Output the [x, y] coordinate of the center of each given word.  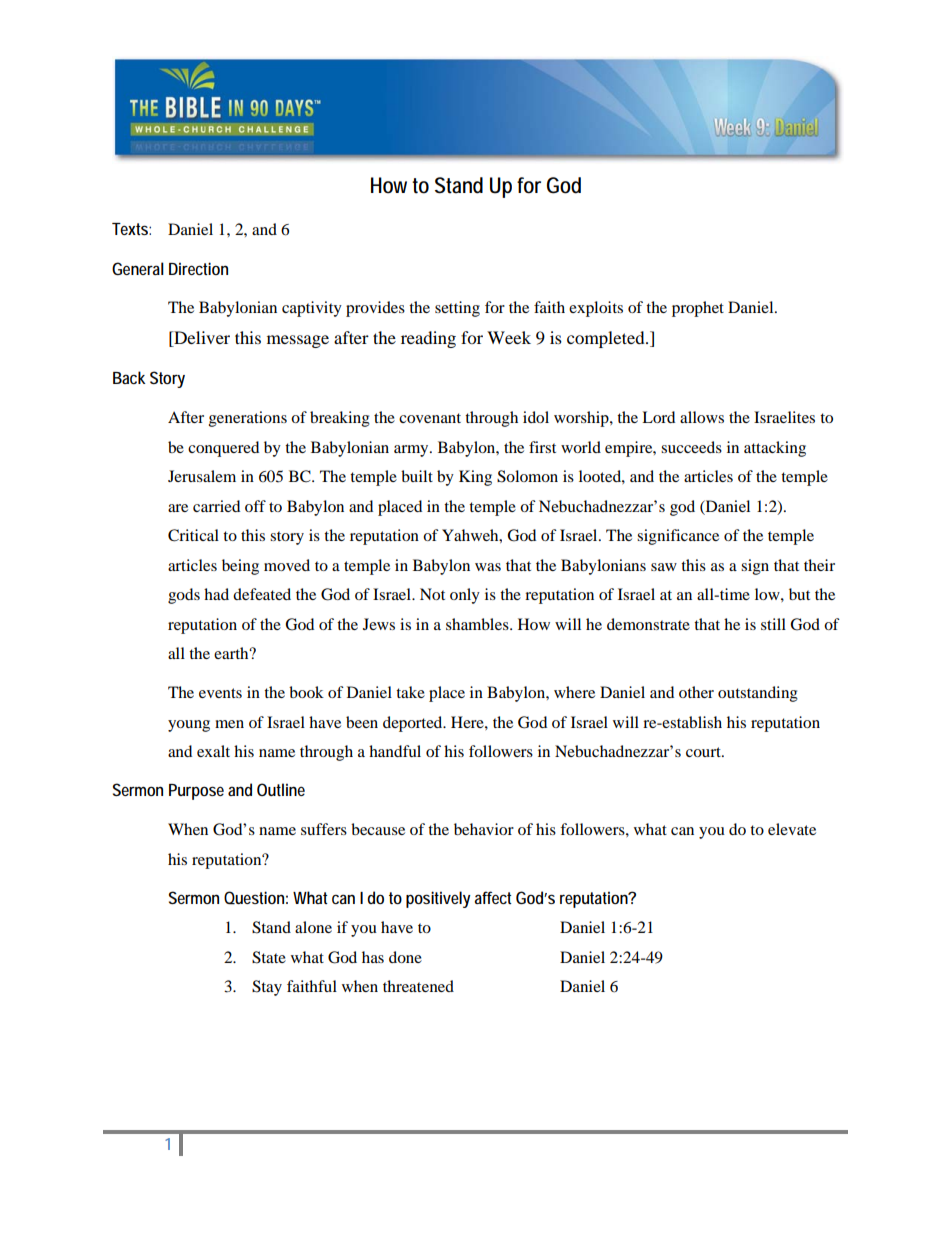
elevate [792, 829]
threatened [418, 986]
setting [457, 309]
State [269, 957]
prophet [698, 309]
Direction [198, 268]
